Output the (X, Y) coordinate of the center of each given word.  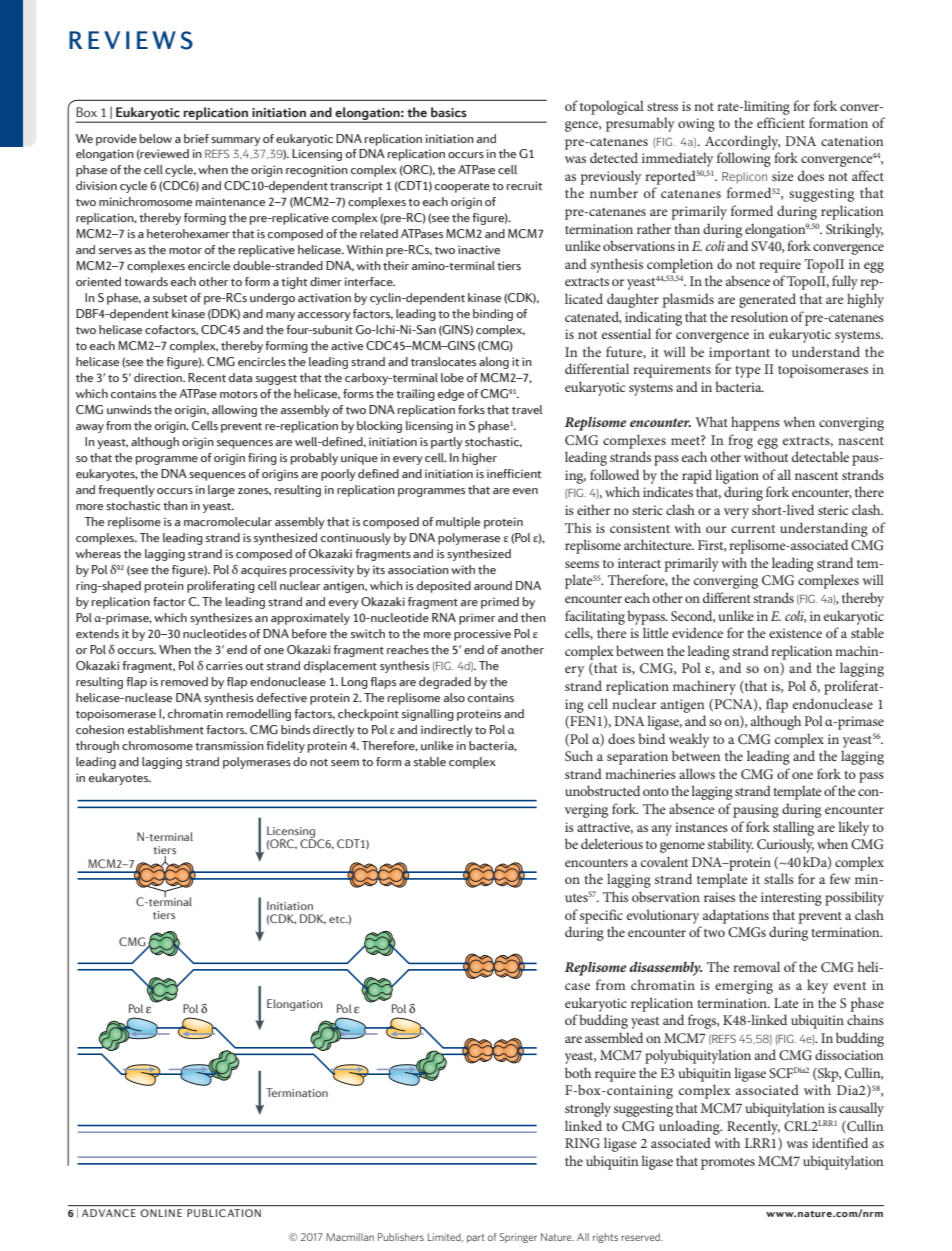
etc (338, 919)
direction (159, 377)
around (493, 585)
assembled (614, 1037)
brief (196, 138)
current (753, 529)
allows (697, 773)
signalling (428, 715)
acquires (264, 571)
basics (449, 112)
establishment (166, 729)
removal (756, 966)
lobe (452, 377)
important (739, 354)
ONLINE (161, 1213)
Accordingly (742, 142)
